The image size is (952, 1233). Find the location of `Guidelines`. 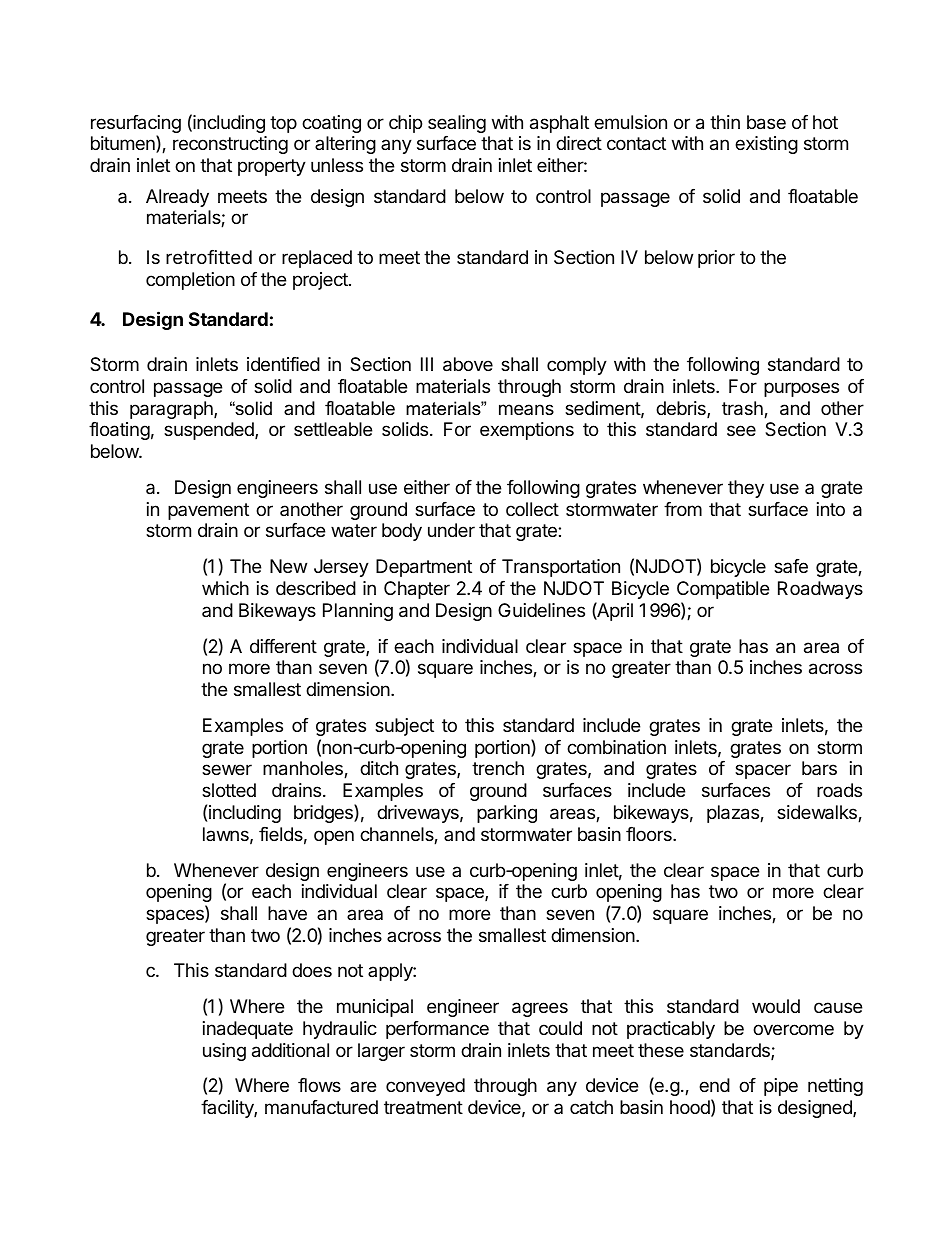

Guidelines is located at coordinates (541, 610).
